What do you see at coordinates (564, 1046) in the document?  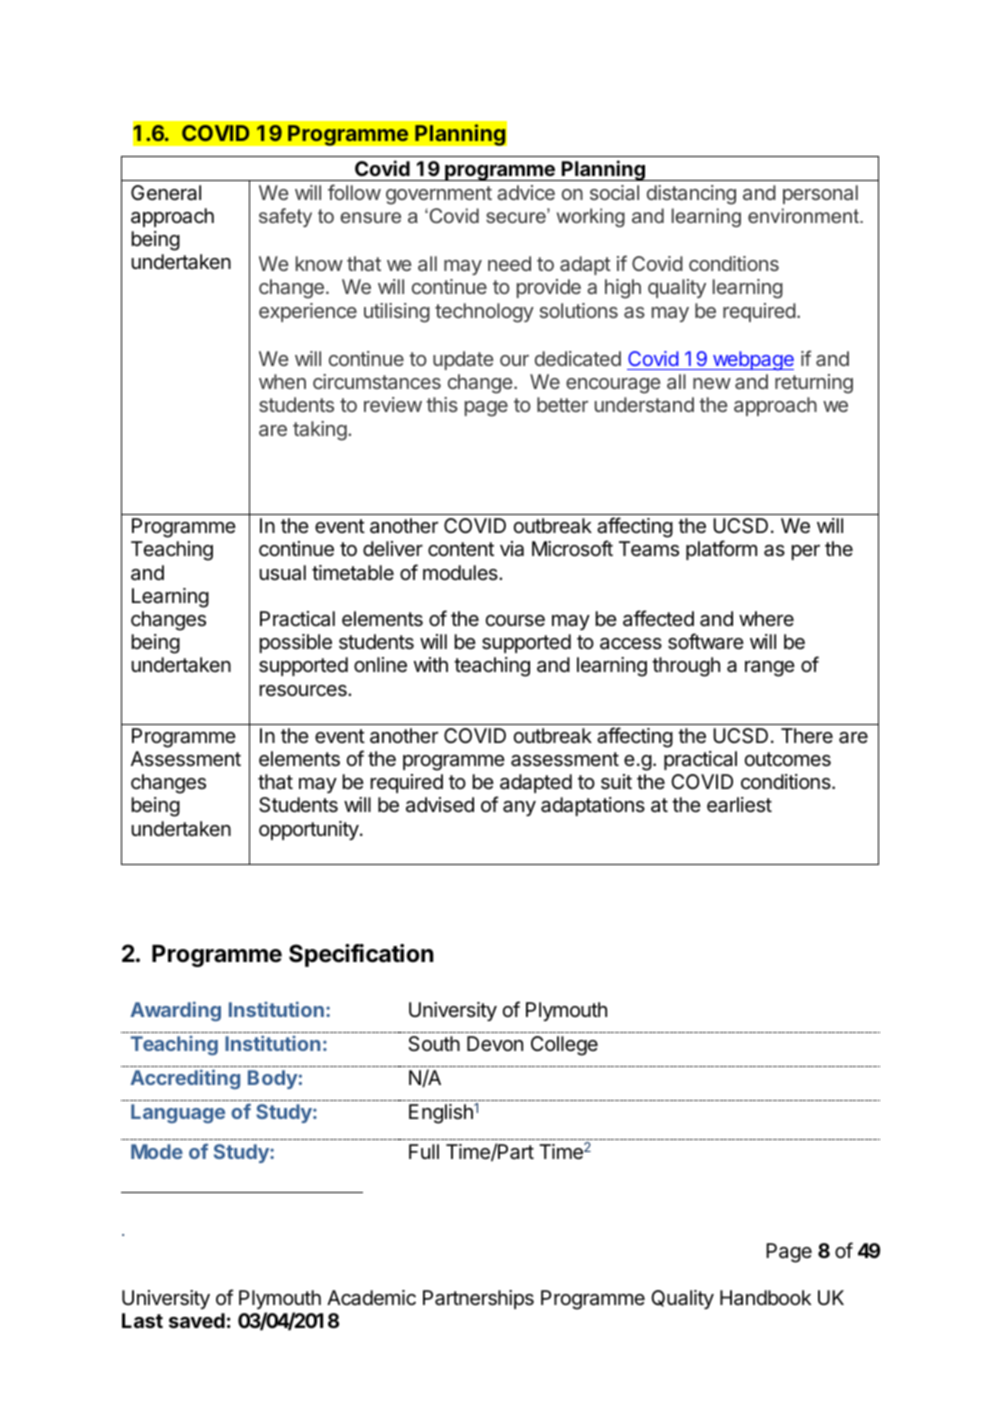 I see `College` at bounding box center [564, 1046].
